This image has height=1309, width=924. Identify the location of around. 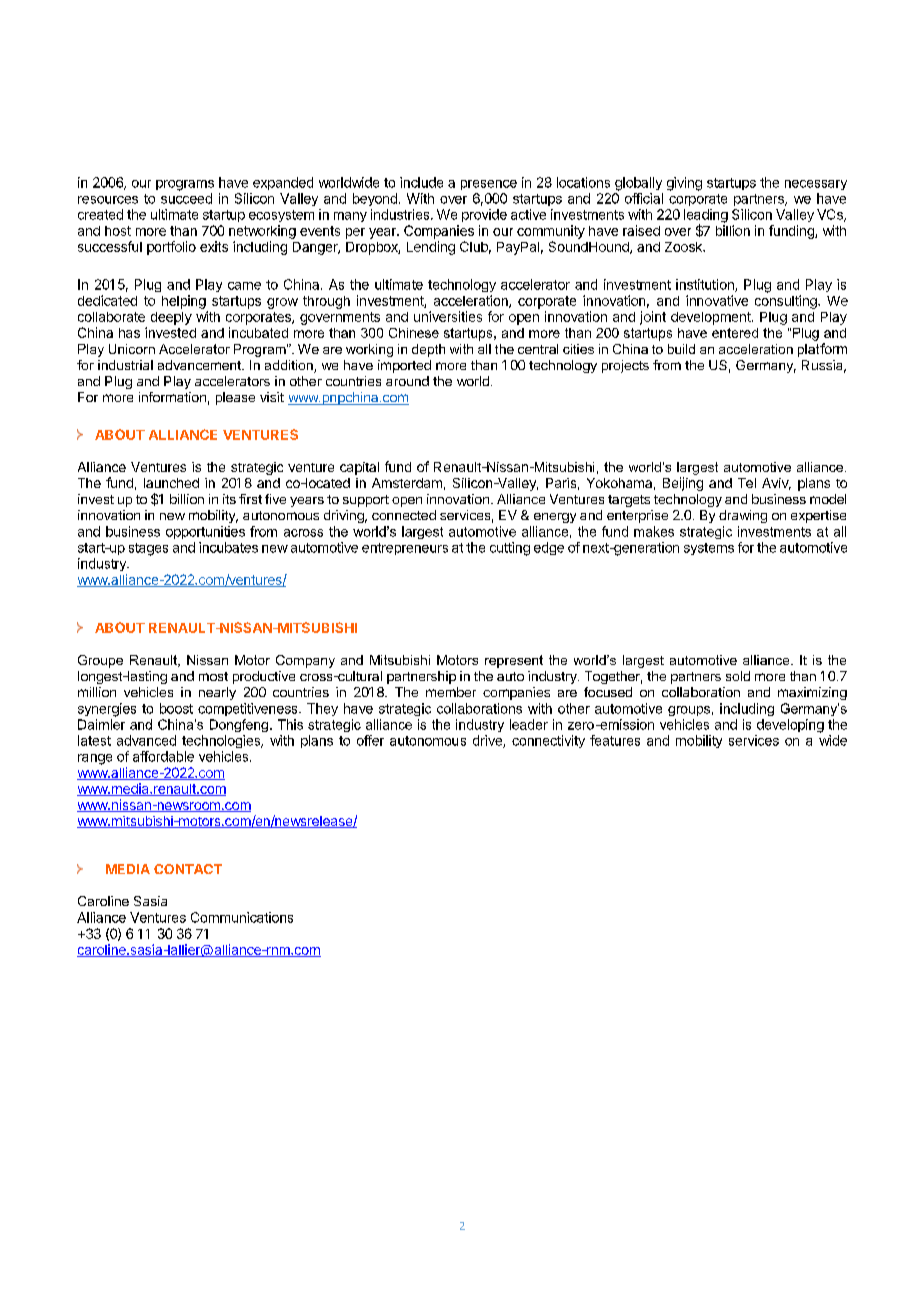
(407, 381).
